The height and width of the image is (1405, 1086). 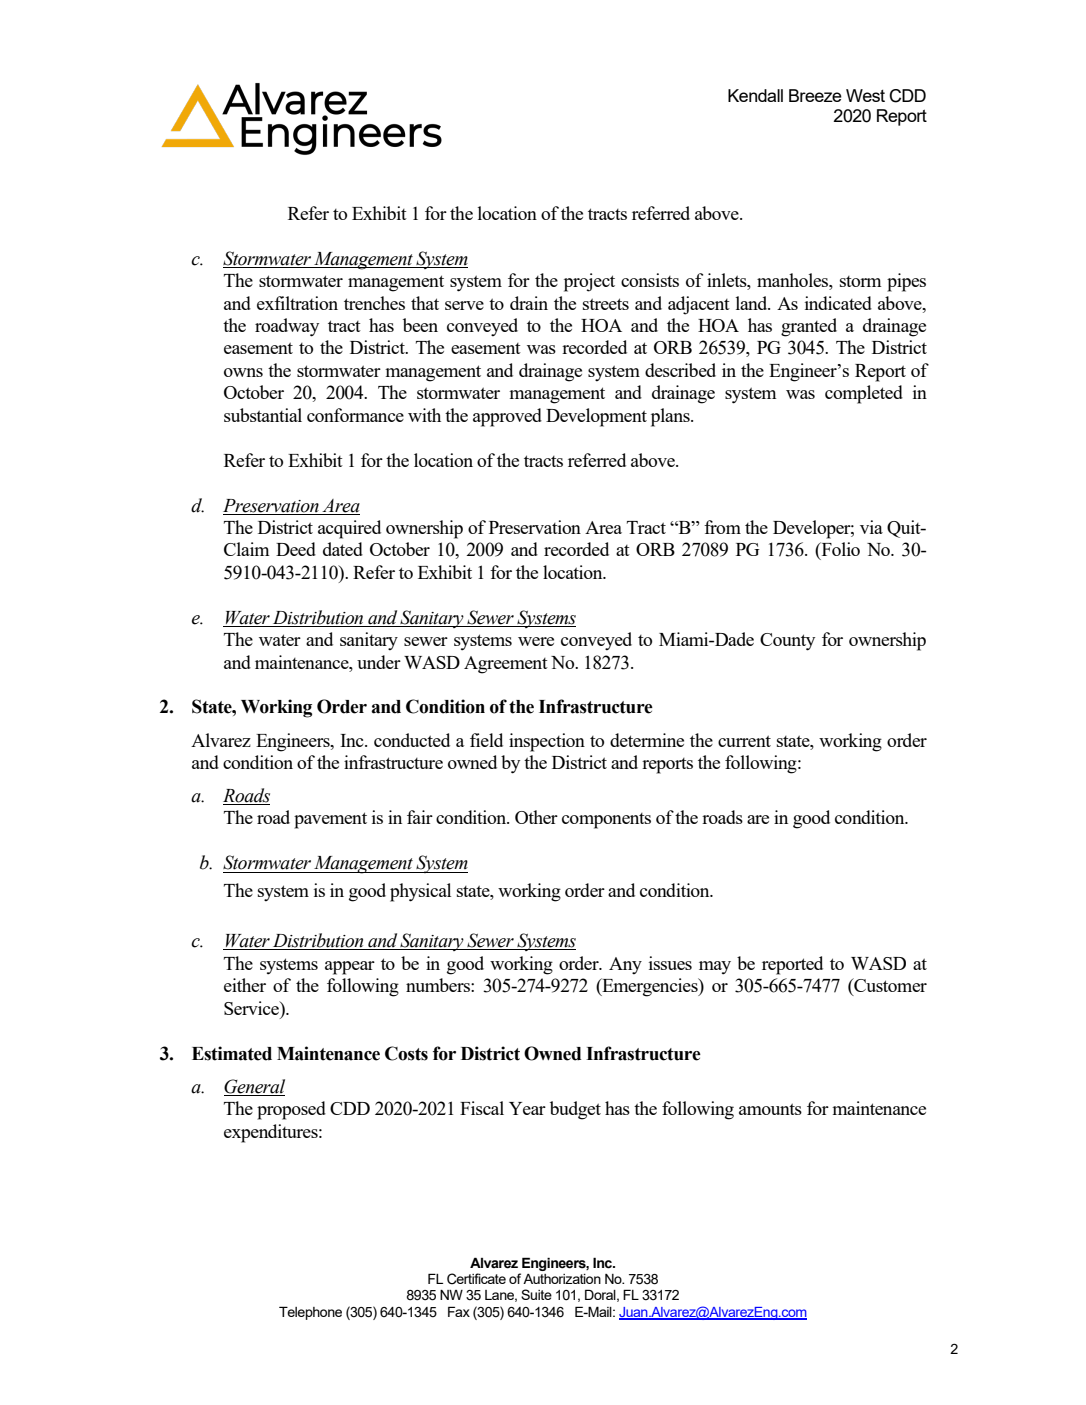 I want to click on Telephone, so click(x=310, y=1313).
